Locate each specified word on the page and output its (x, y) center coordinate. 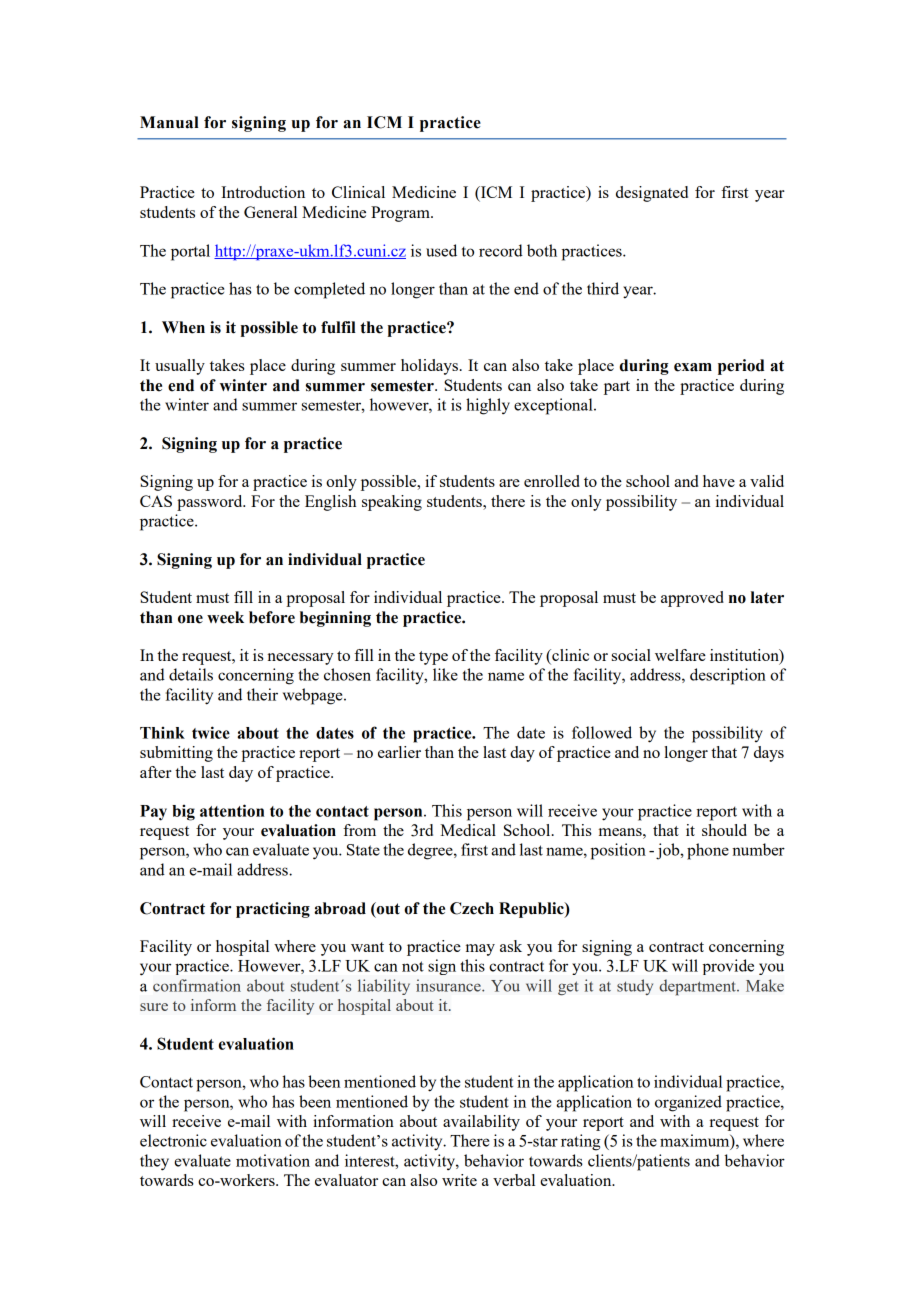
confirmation (197, 985)
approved (692, 599)
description (728, 676)
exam (693, 367)
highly (488, 406)
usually (180, 367)
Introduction (263, 192)
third (603, 288)
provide (728, 967)
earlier (399, 752)
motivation (273, 1160)
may (480, 950)
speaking (392, 503)
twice (211, 732)
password (211, 503)
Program (401, 214)
